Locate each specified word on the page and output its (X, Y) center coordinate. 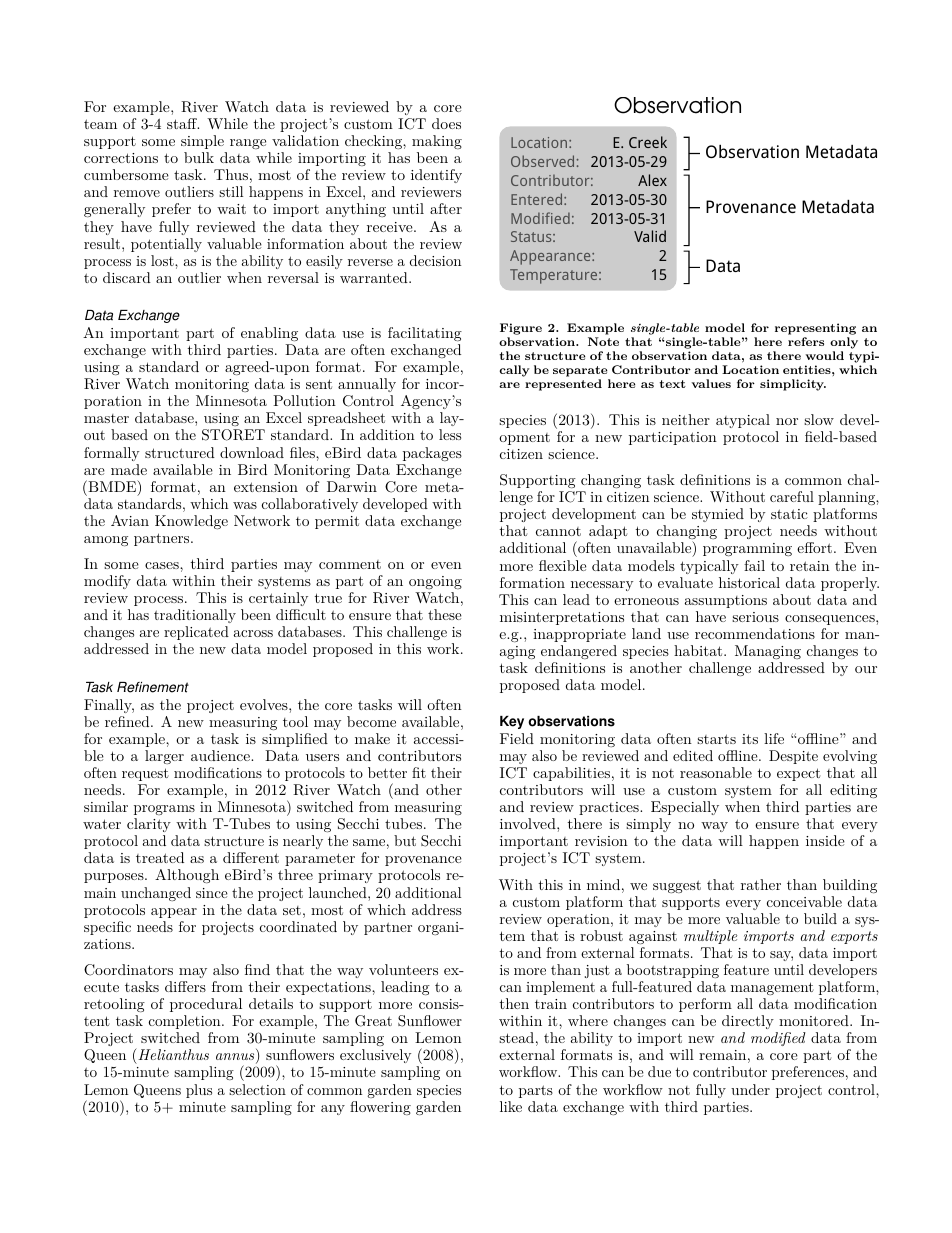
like (511, 1106)
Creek (648, 142)
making (437, 142)
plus (199, 1091)
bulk (199, 157)
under (750, 1089)
